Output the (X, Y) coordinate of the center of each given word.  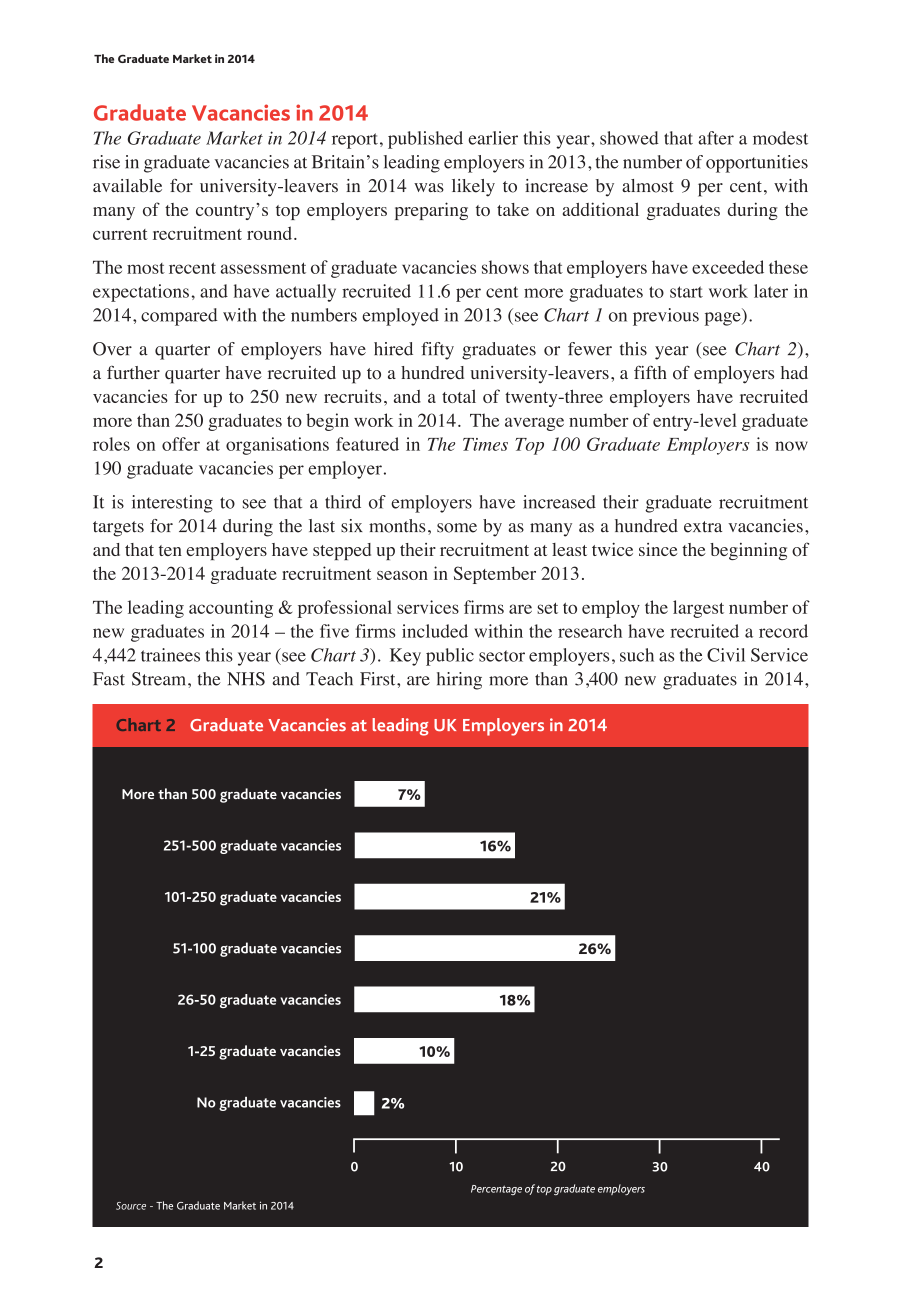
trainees (170, 655)
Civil (726, 655)
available (127, 186)
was (429, 188)
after (716, 138)
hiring (459, 681)
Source (131, 1206)
